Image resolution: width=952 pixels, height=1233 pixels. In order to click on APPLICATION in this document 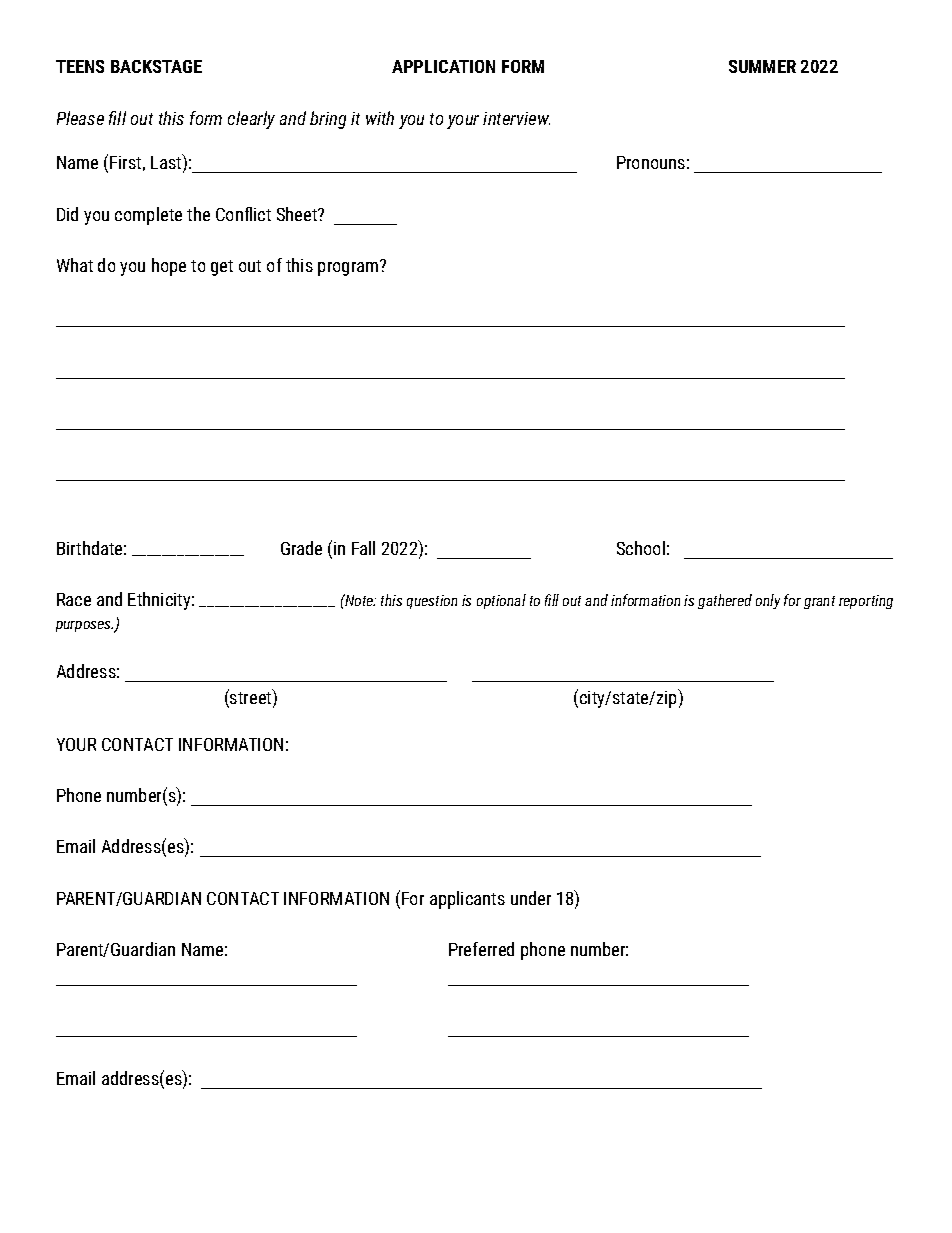, I will do `click(443, 66)`.
